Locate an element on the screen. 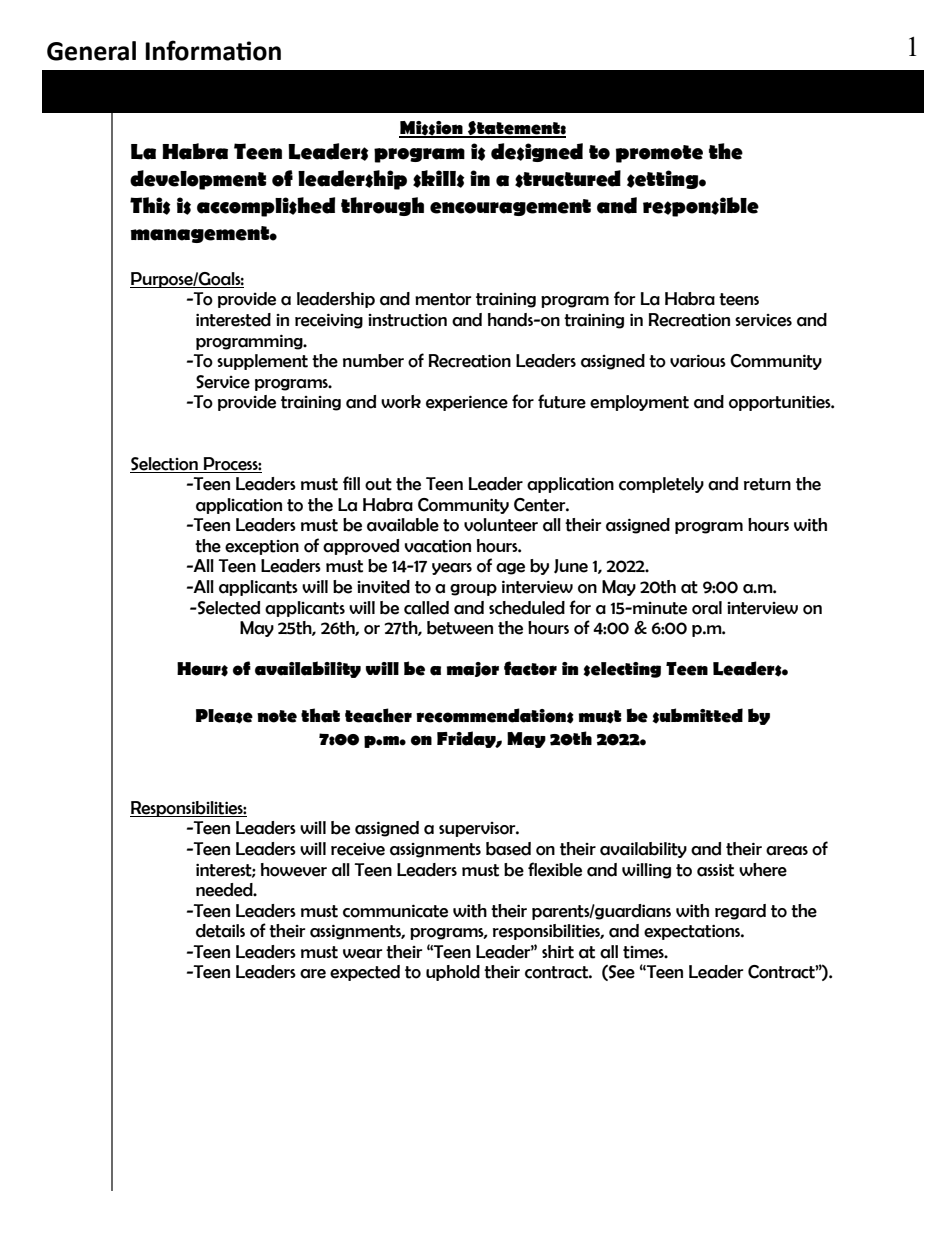 This screenshot has height=1233, width=952. Information is located at coordinates (213, 50).
